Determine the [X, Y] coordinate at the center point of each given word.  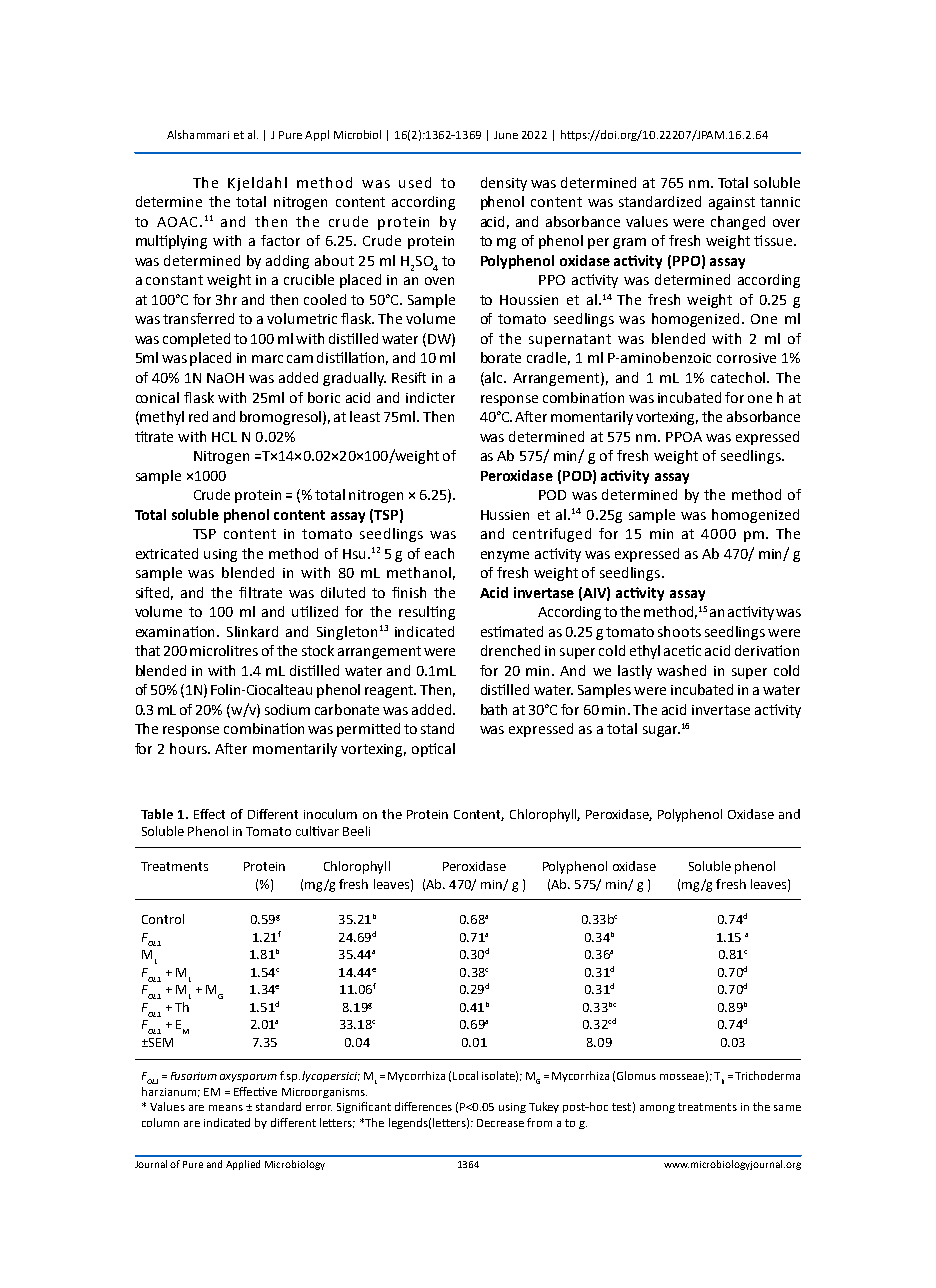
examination [177, 631]
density [504, 184]
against [732, 203]
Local [465, 1075]
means [226, 1108]
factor [280, 240]
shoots [679, 631]
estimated [512, 631]
